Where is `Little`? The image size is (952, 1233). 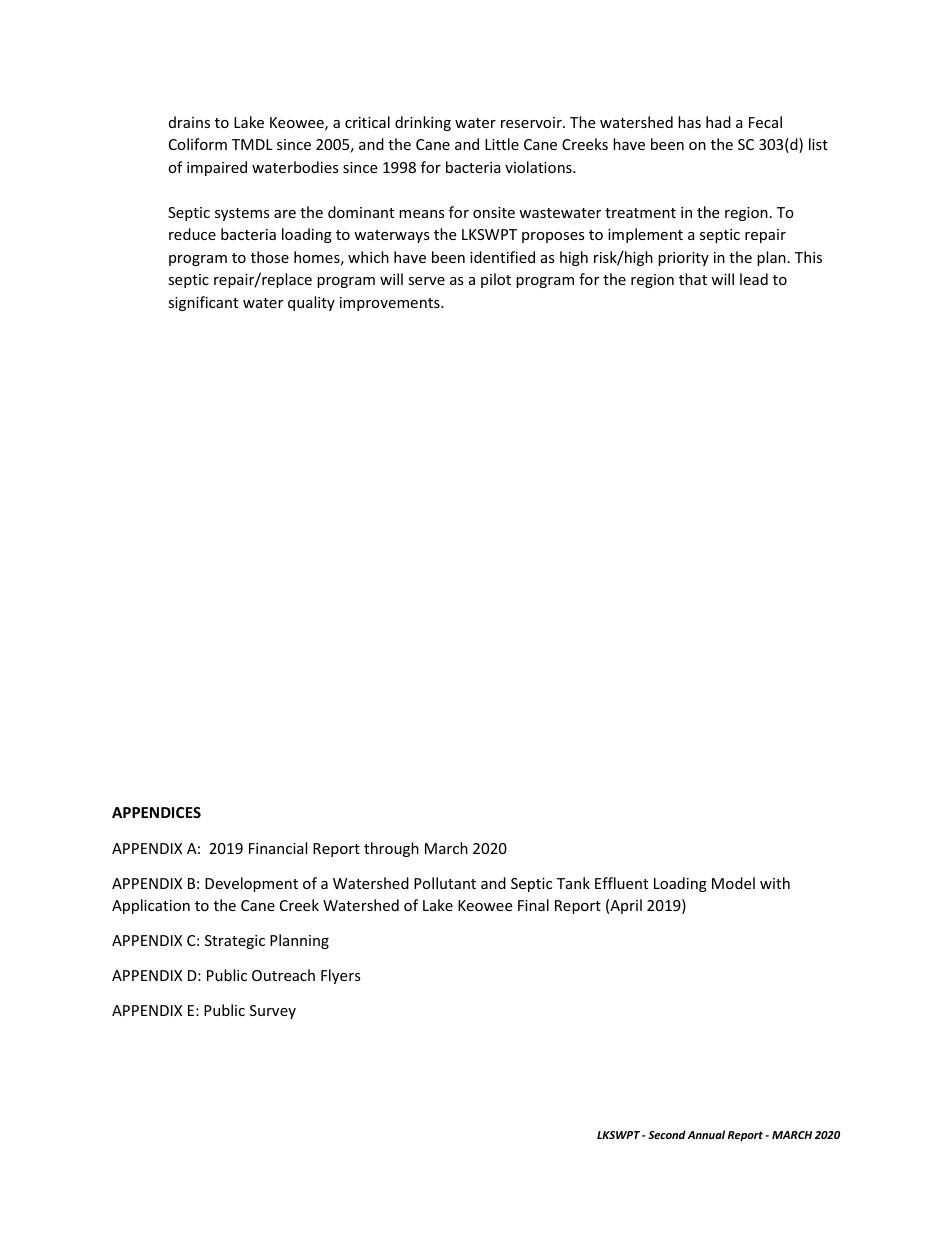
Little is located at coordinates (502, 144).
